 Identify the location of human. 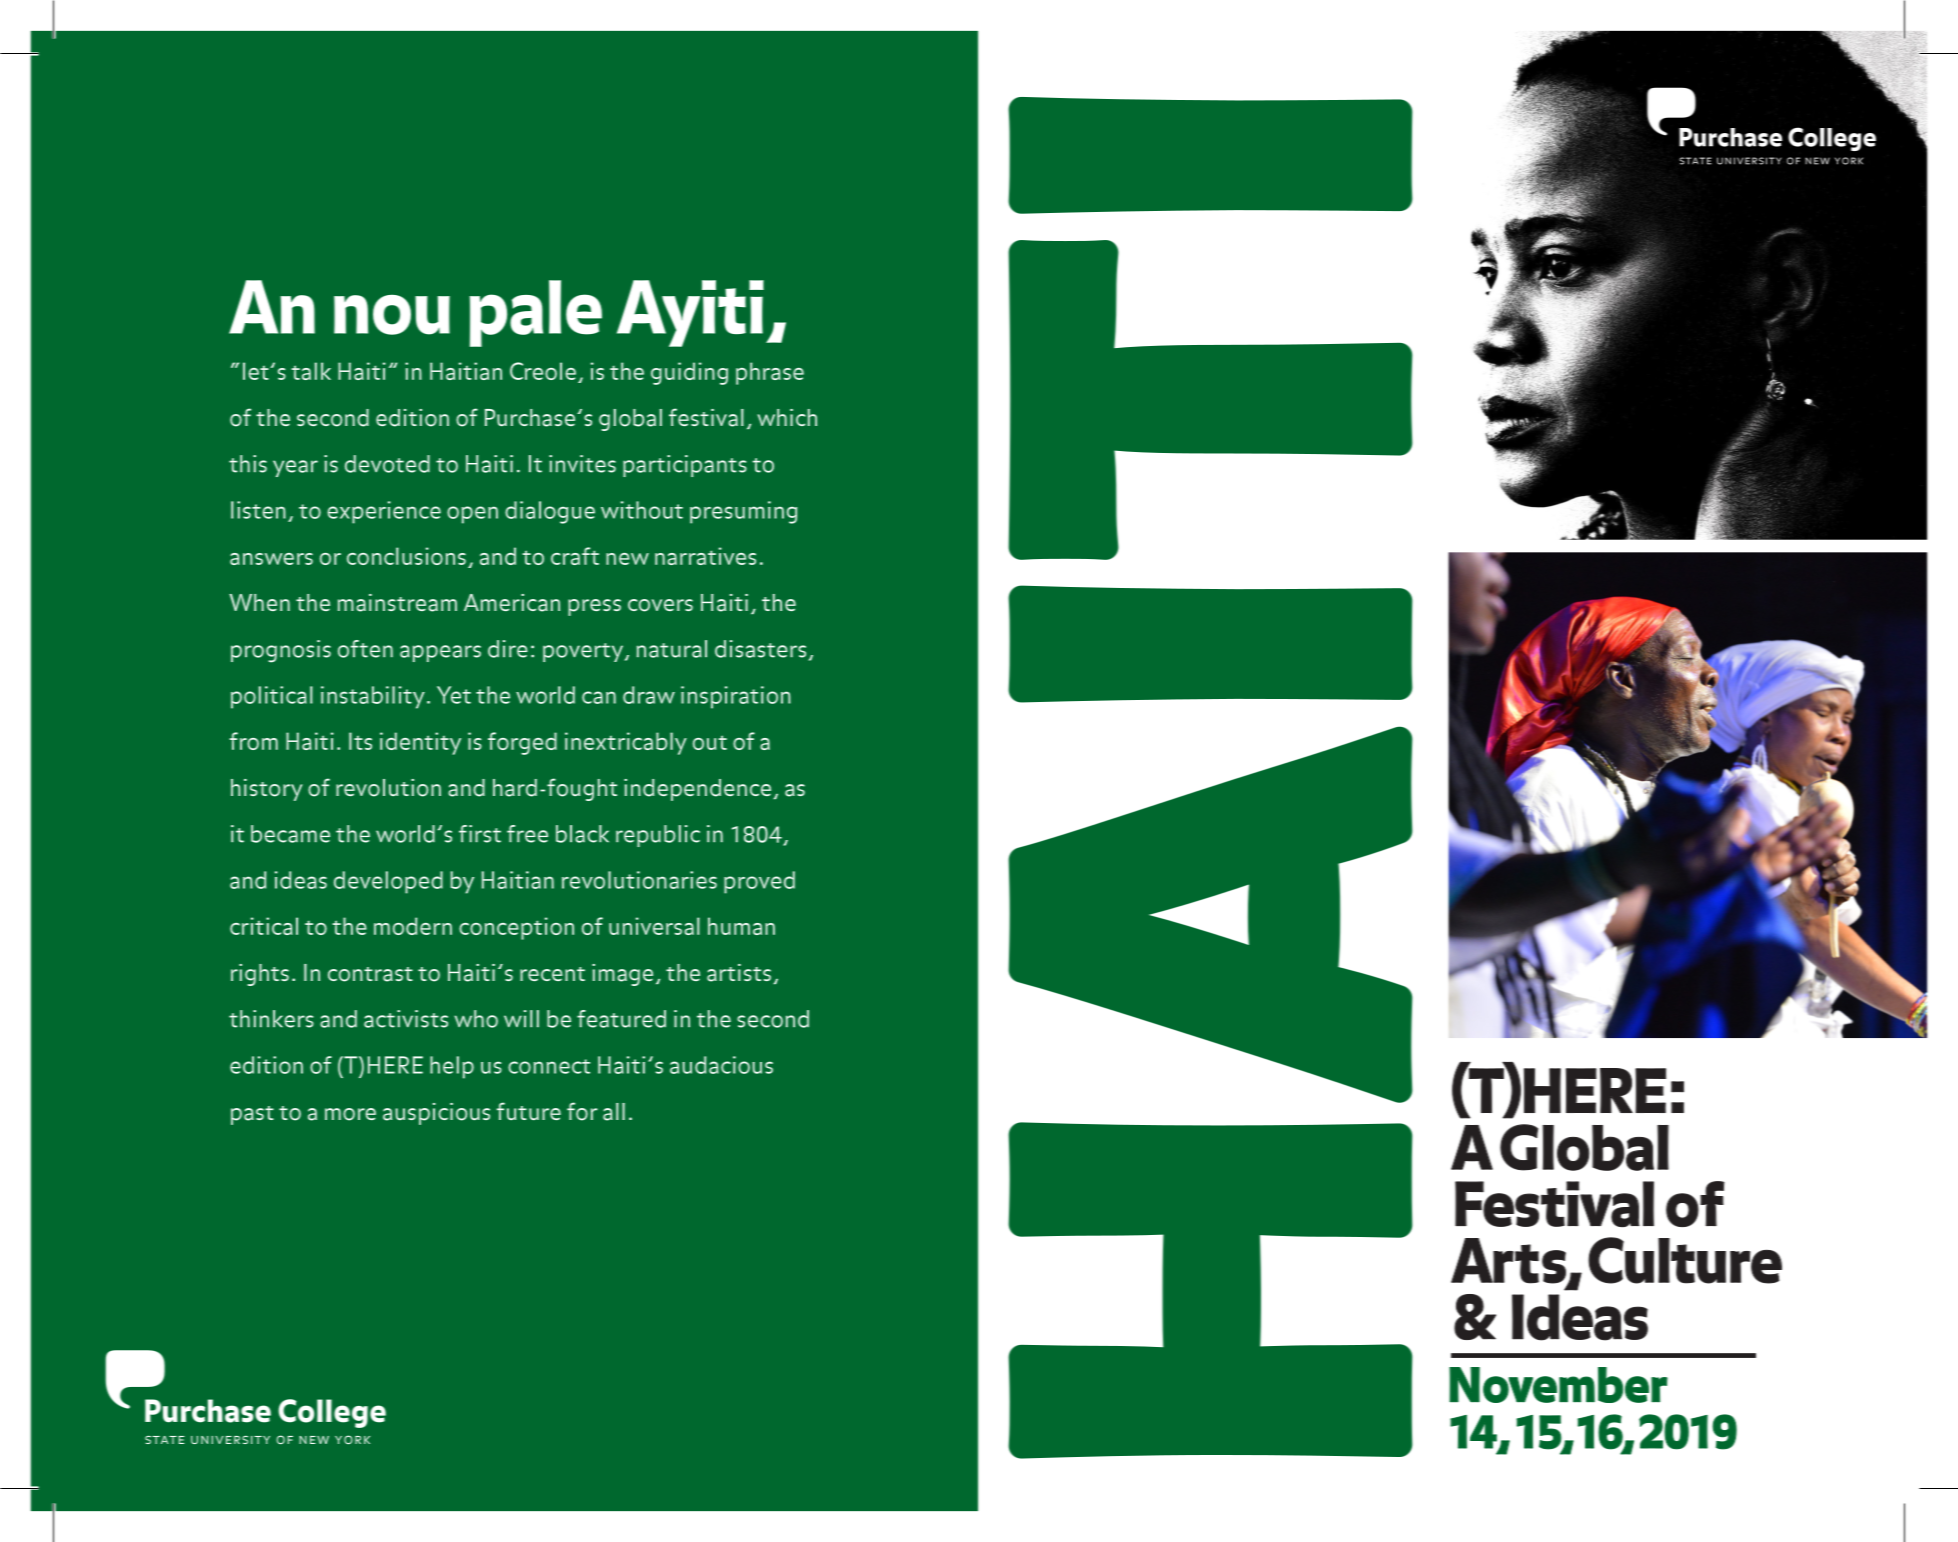
(741, 926).
